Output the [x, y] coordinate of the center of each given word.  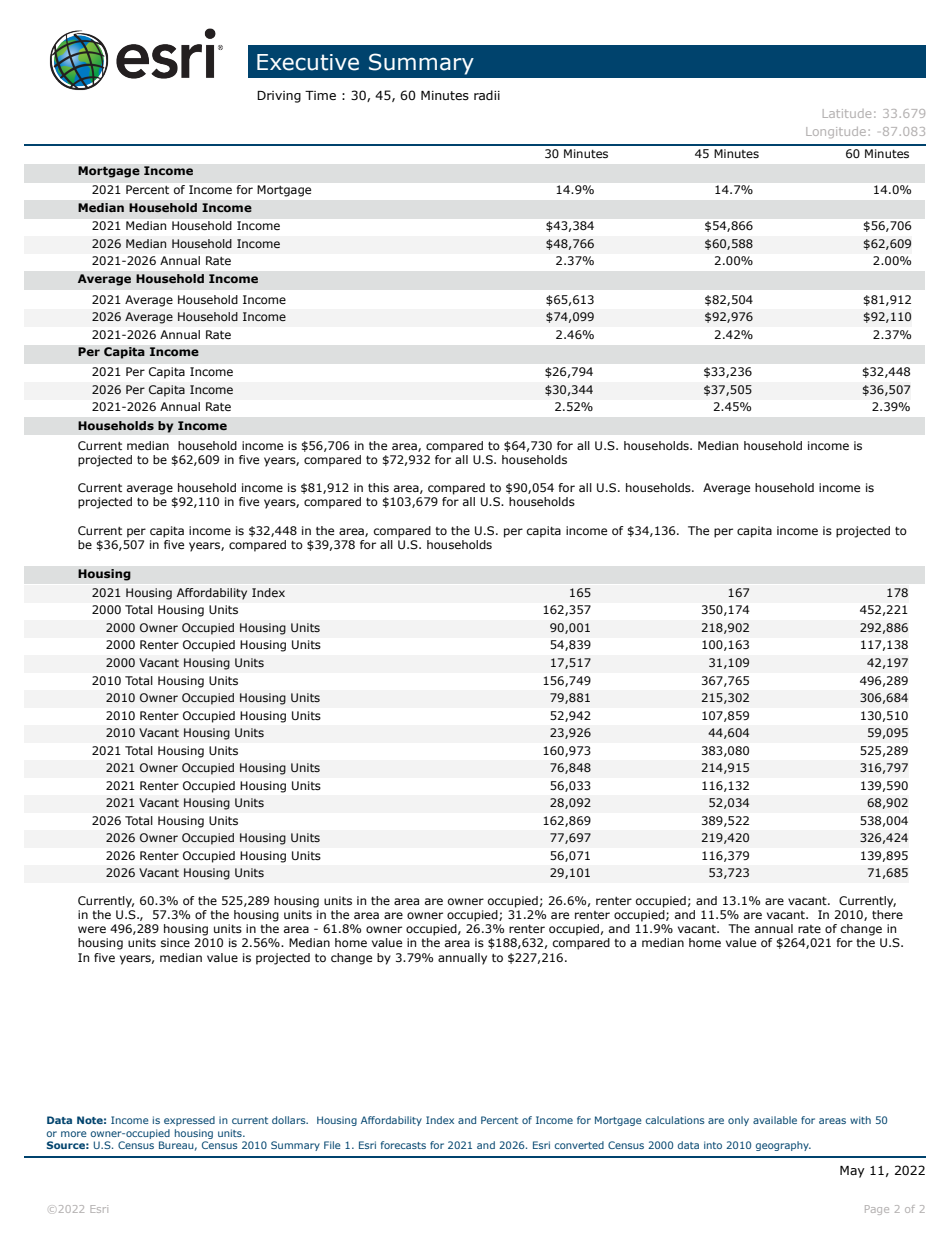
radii [487, 95]
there [887, 914]
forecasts [403, 1145]
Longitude [836, 132]
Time [320, 95]
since [175, 942]
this [378, 487]
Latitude [847, 113]
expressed [189, 1121]
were [92, 929]
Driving [279, 97]
